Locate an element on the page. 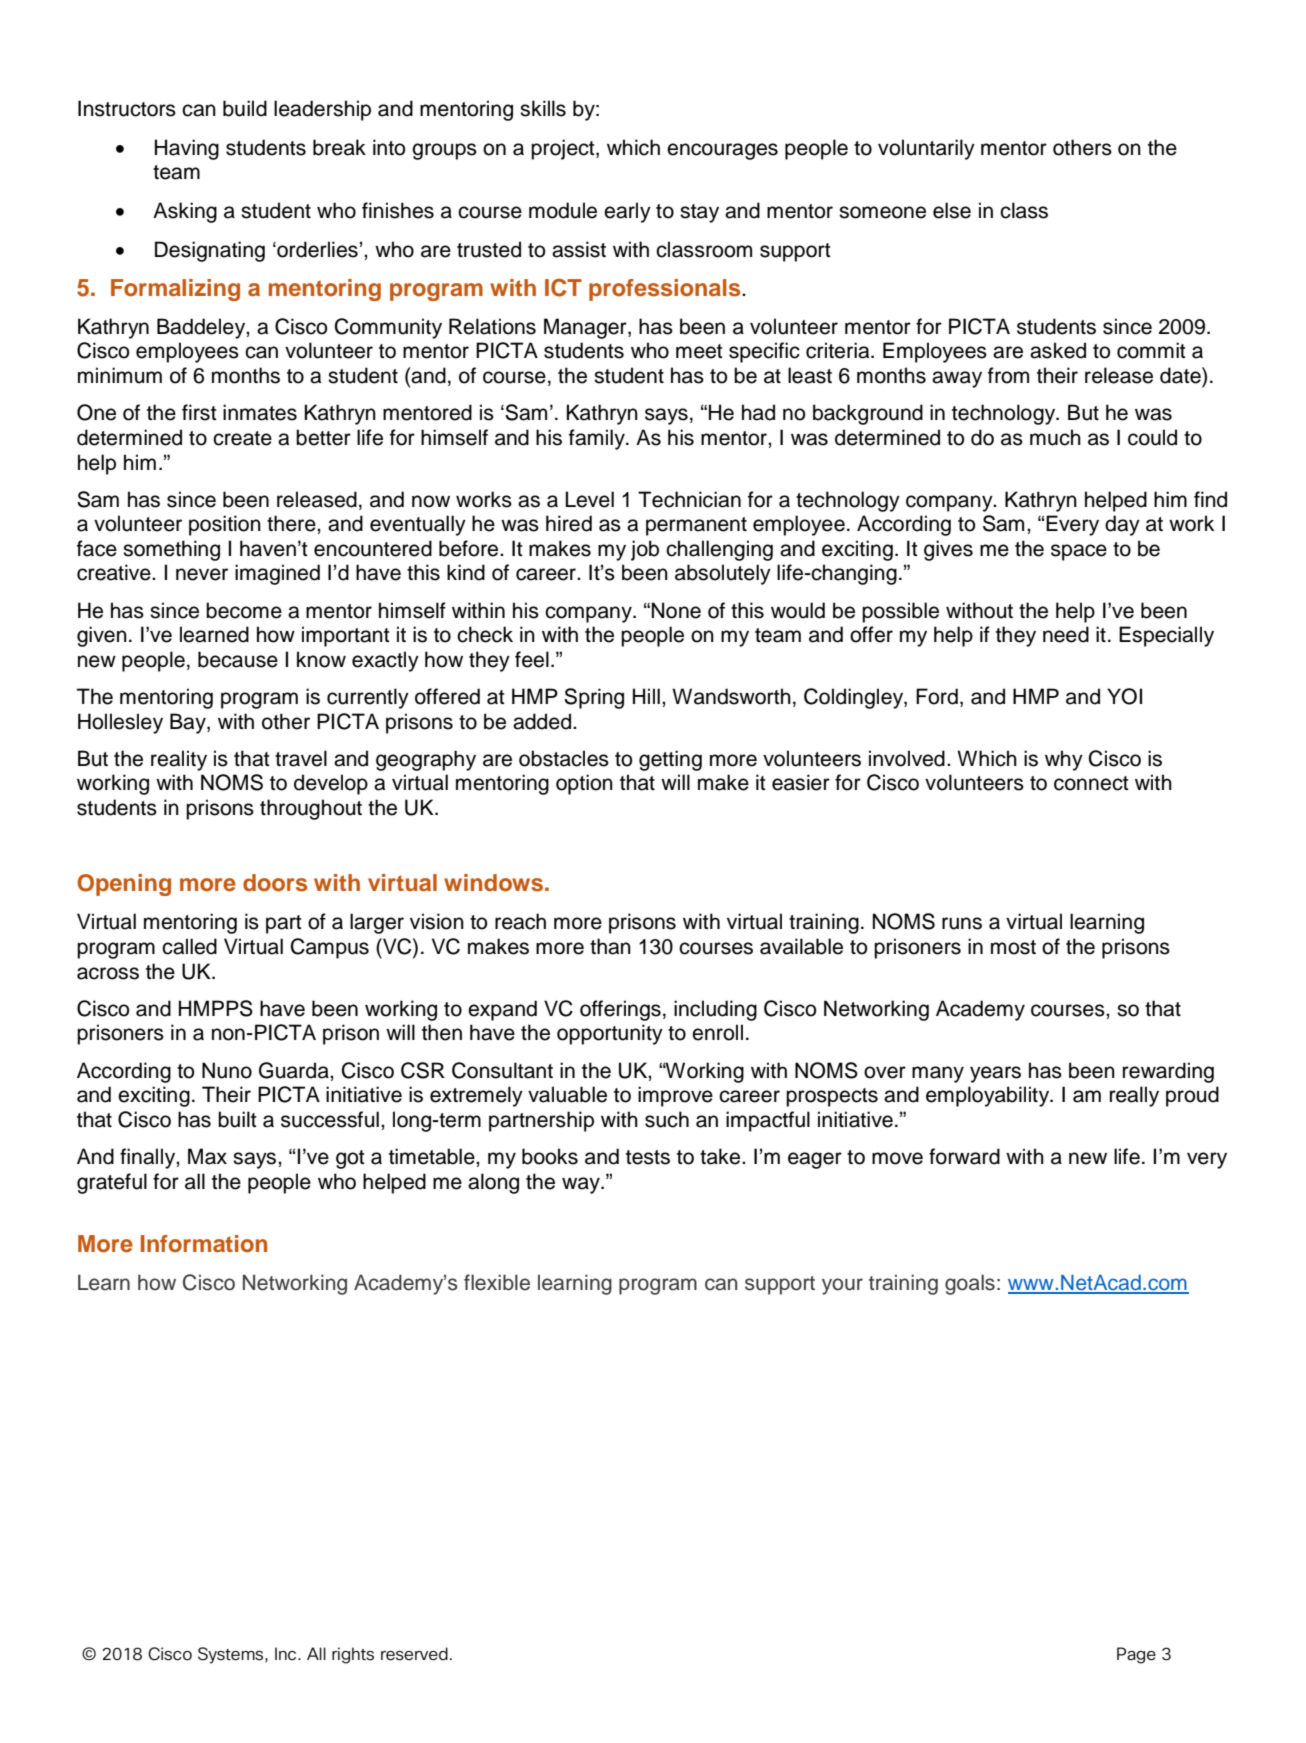  because is located at coordinates (238, 659).
